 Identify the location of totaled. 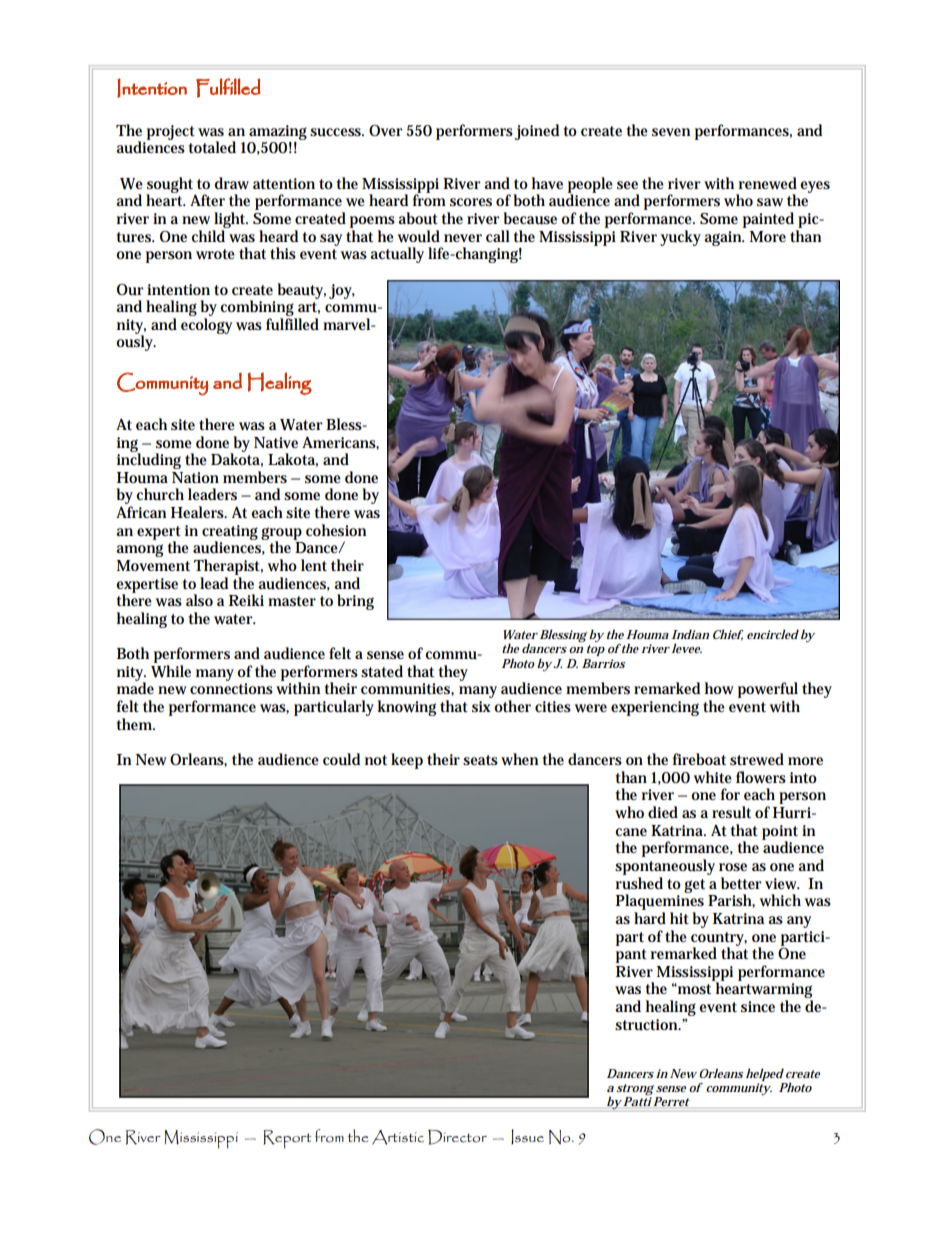
(212, 147).
